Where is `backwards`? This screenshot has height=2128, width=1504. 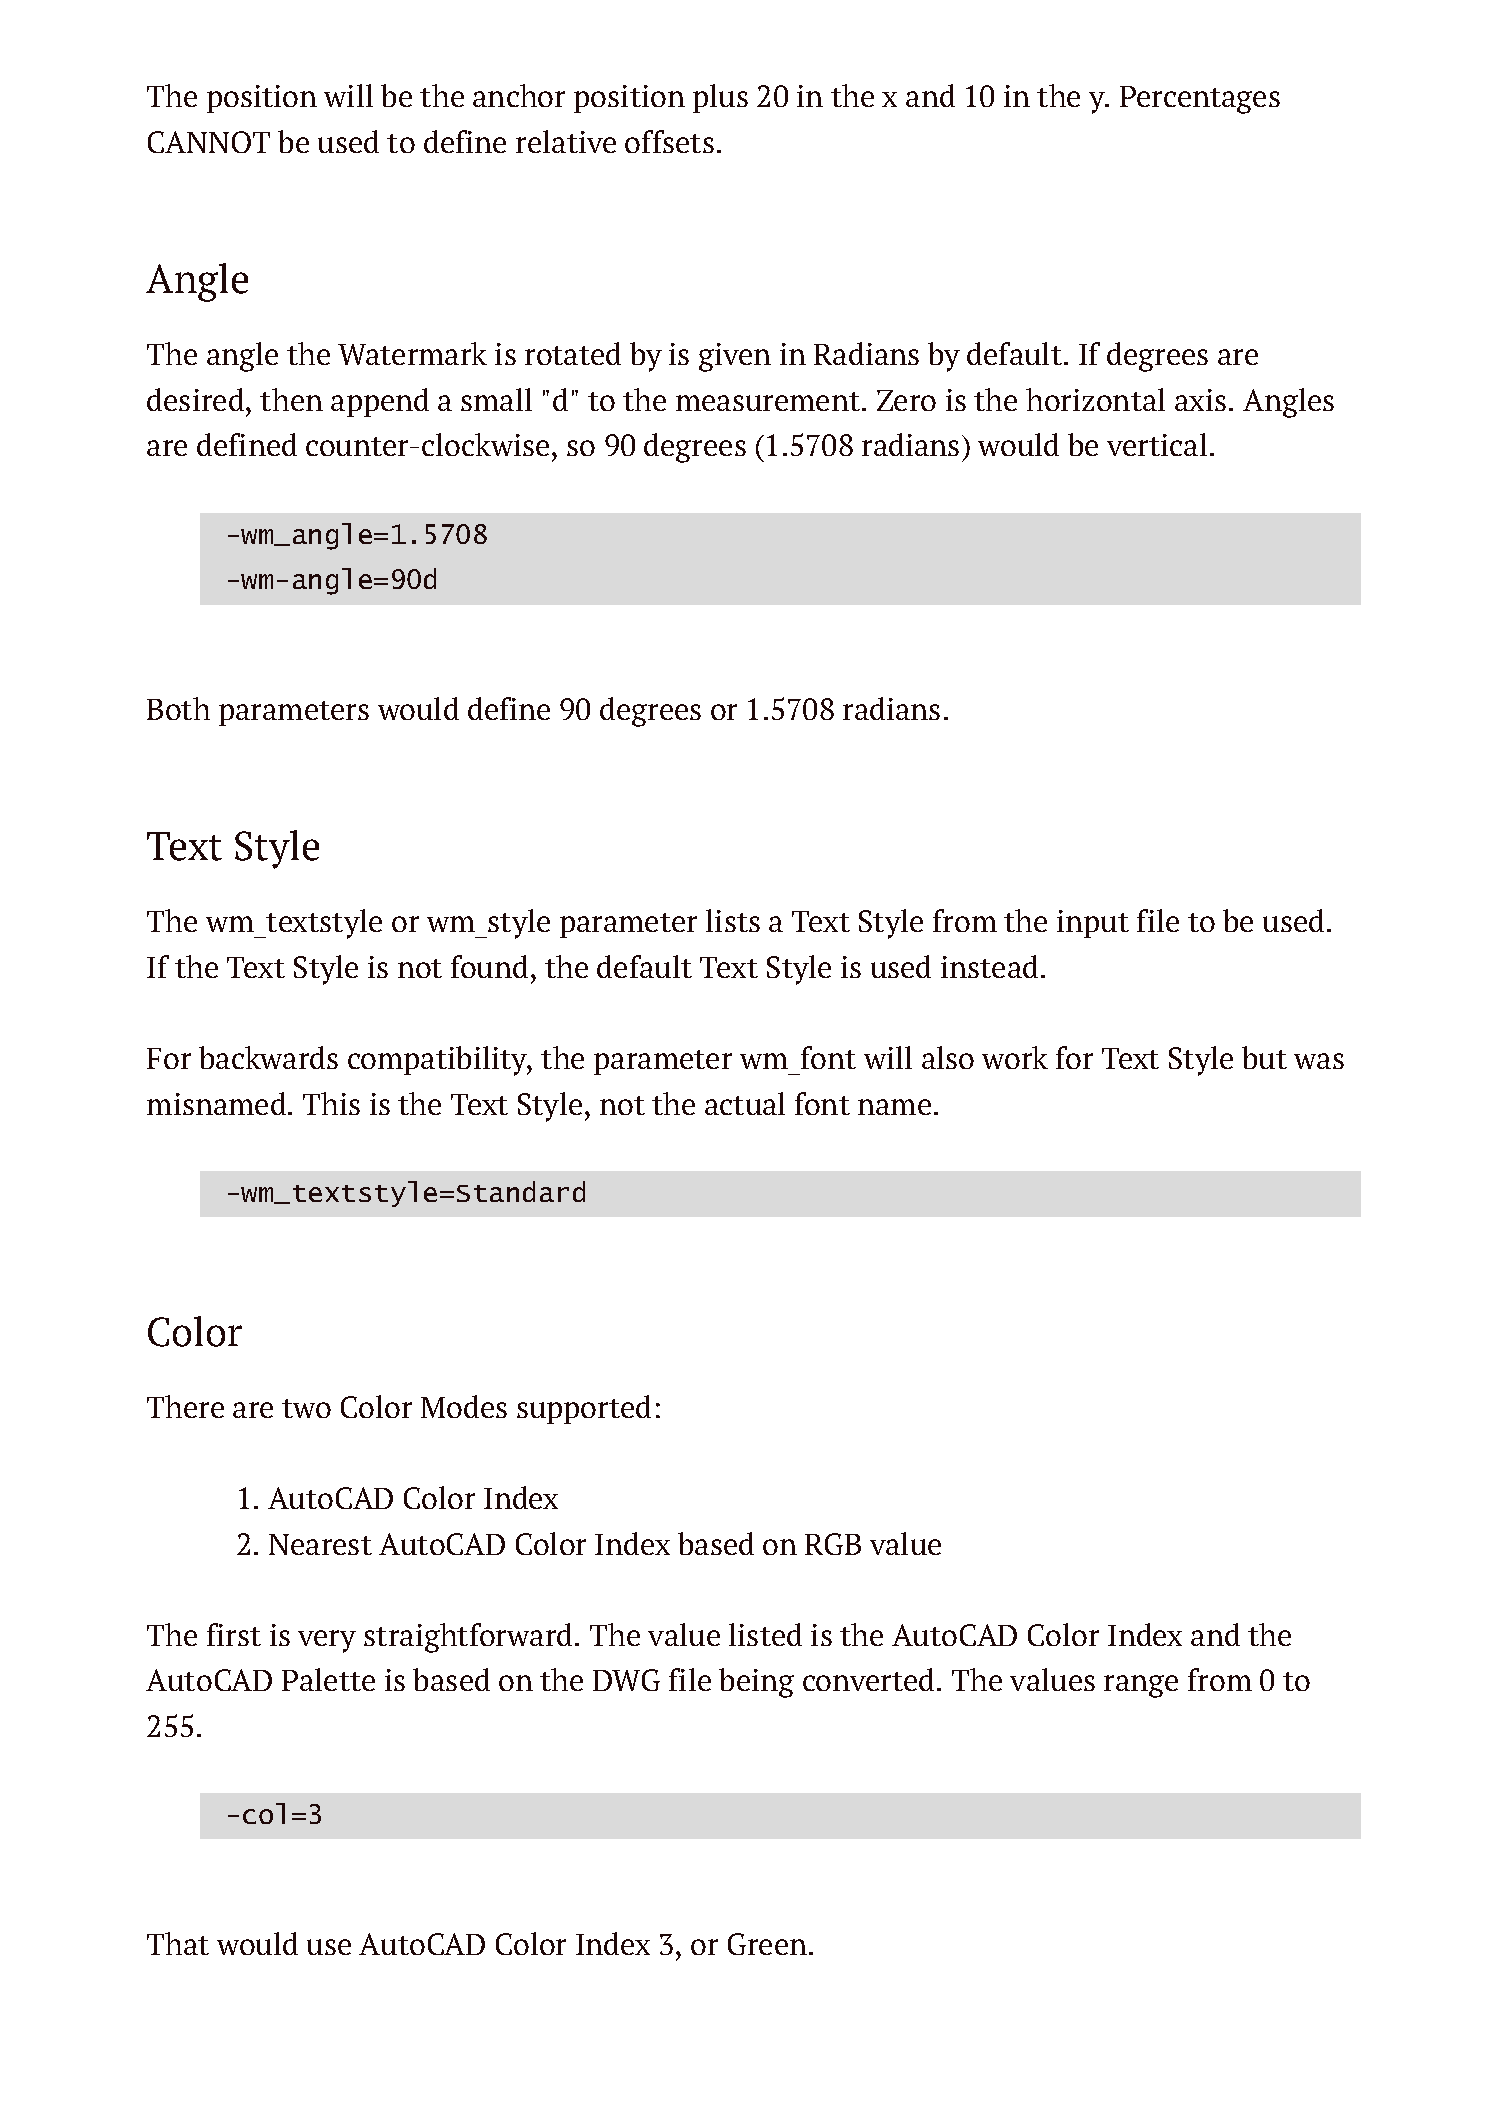 backwards is located at coordinates (268, 1057).
